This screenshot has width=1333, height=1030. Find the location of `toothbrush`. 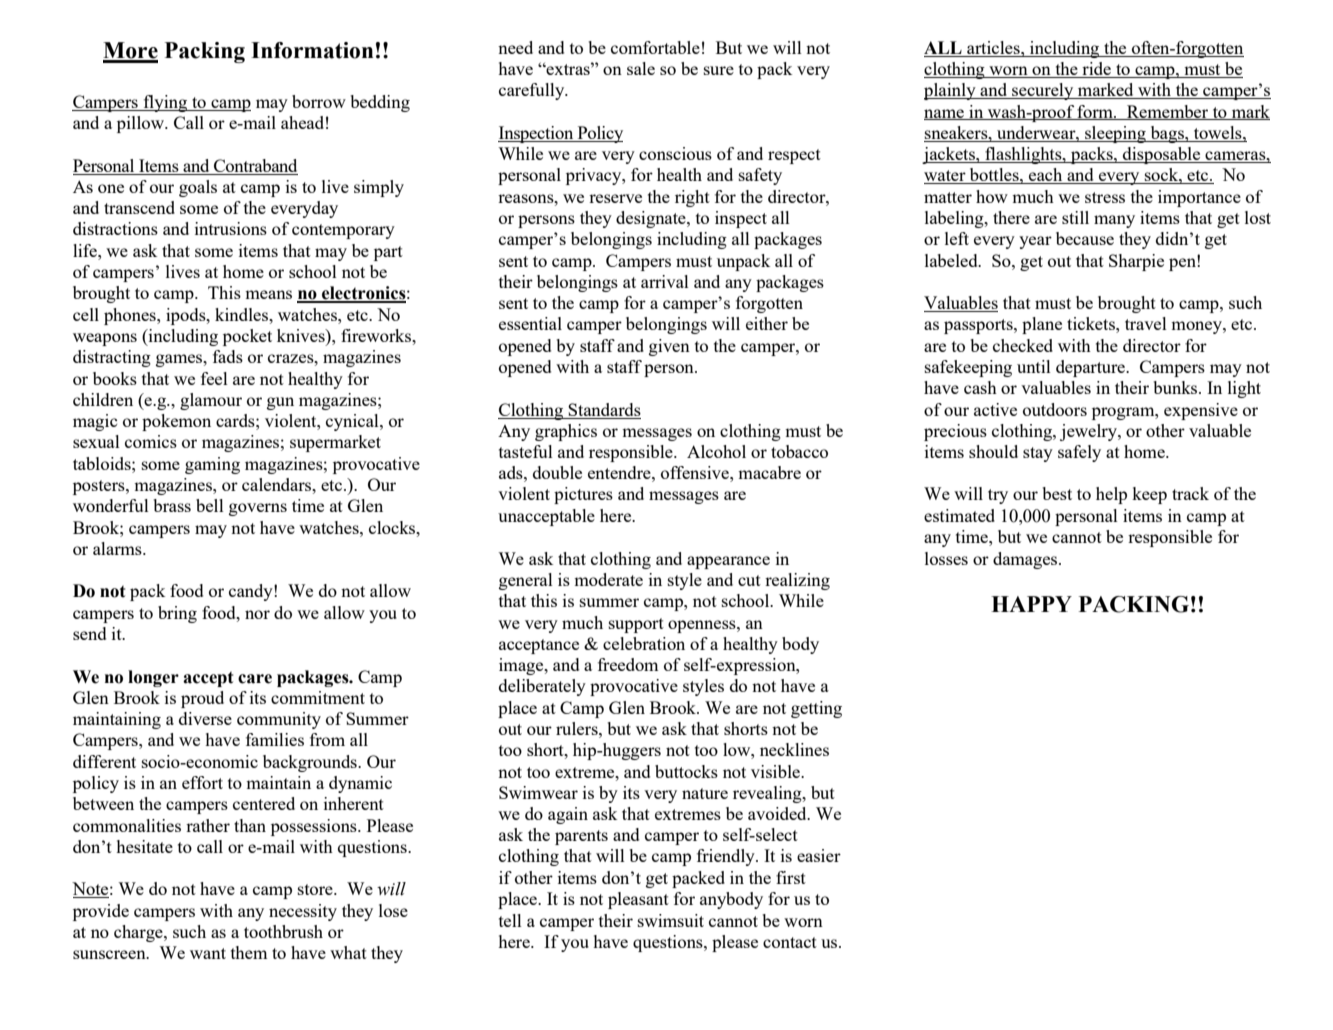

toothbrush is located at coordinates (283, 931).
